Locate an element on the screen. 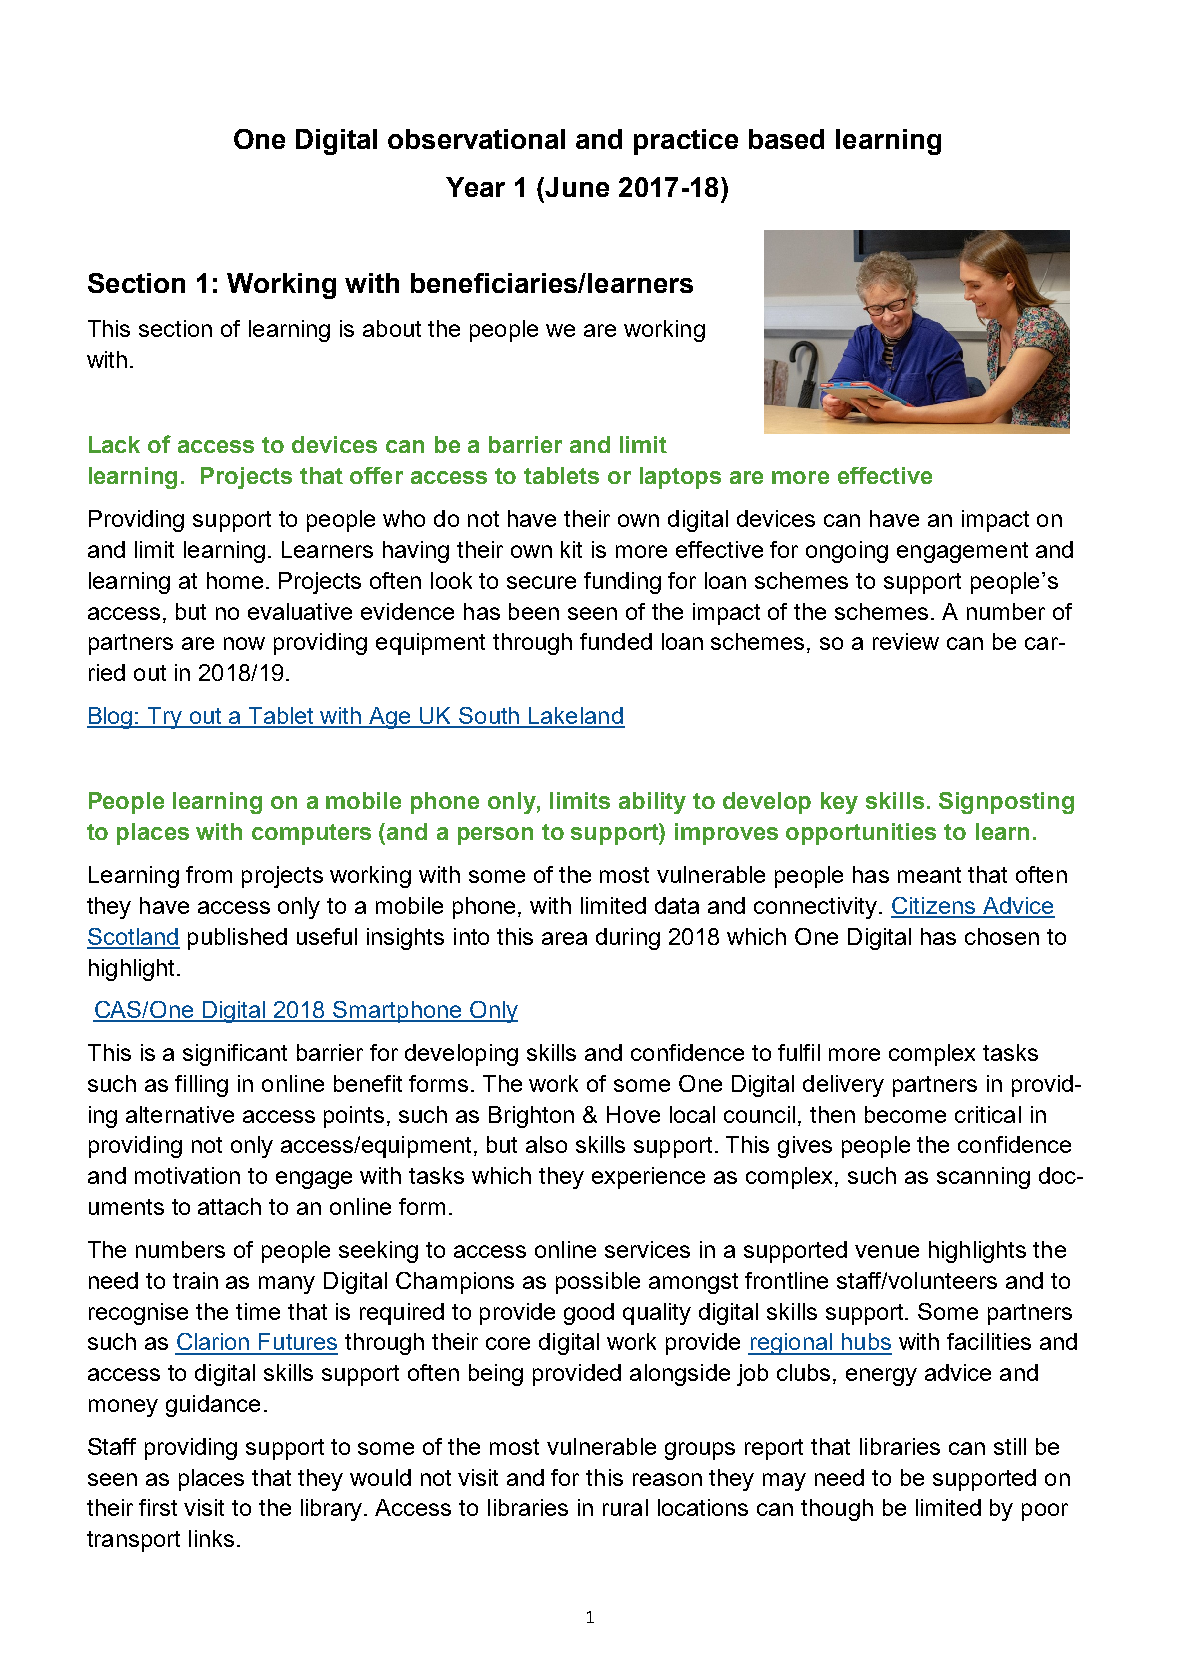 Image resolution: width=1181 pixels, height=1670 pixels. Try is located at coordinates (165, 718).
